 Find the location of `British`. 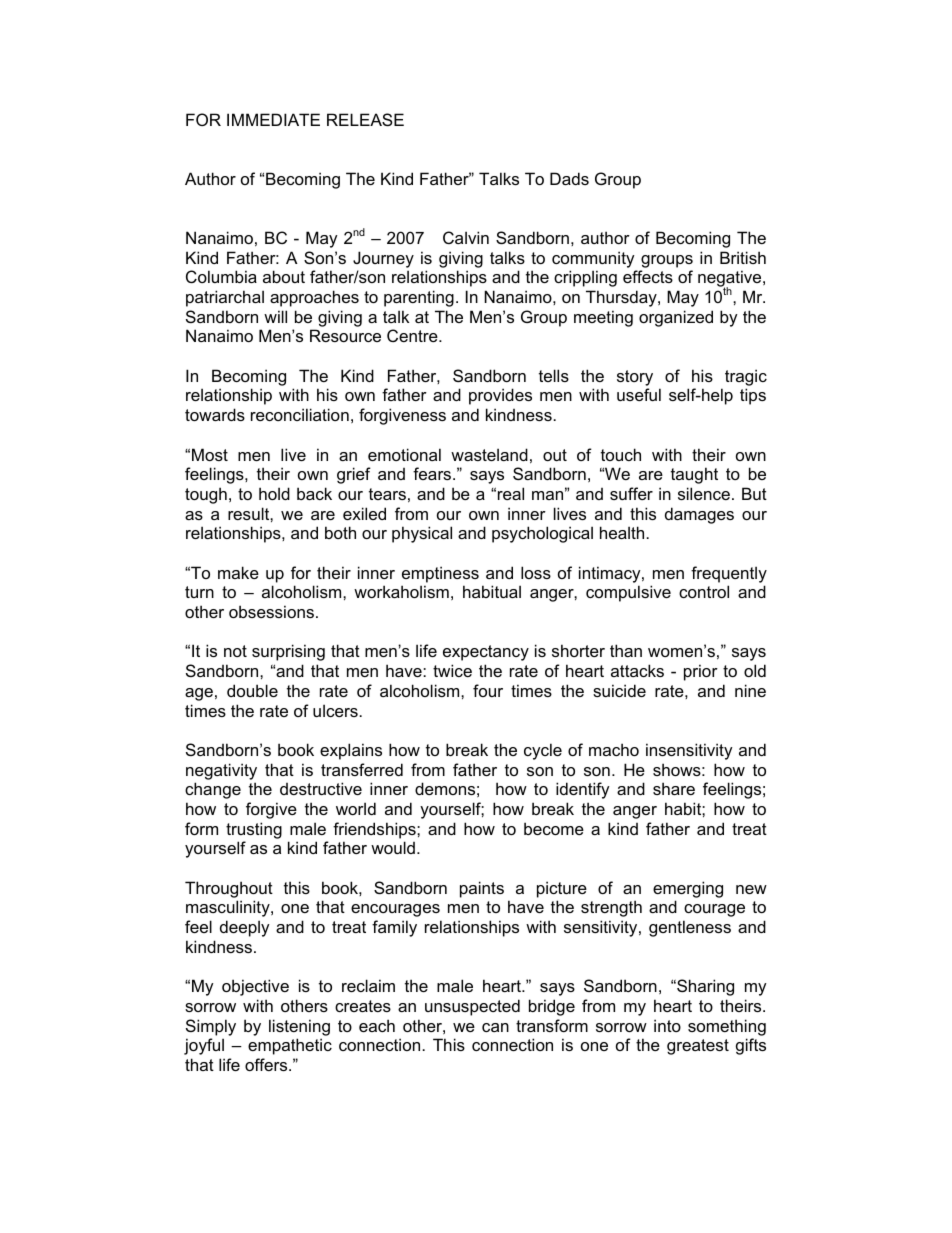

British is located at coordinates (743, 257).
